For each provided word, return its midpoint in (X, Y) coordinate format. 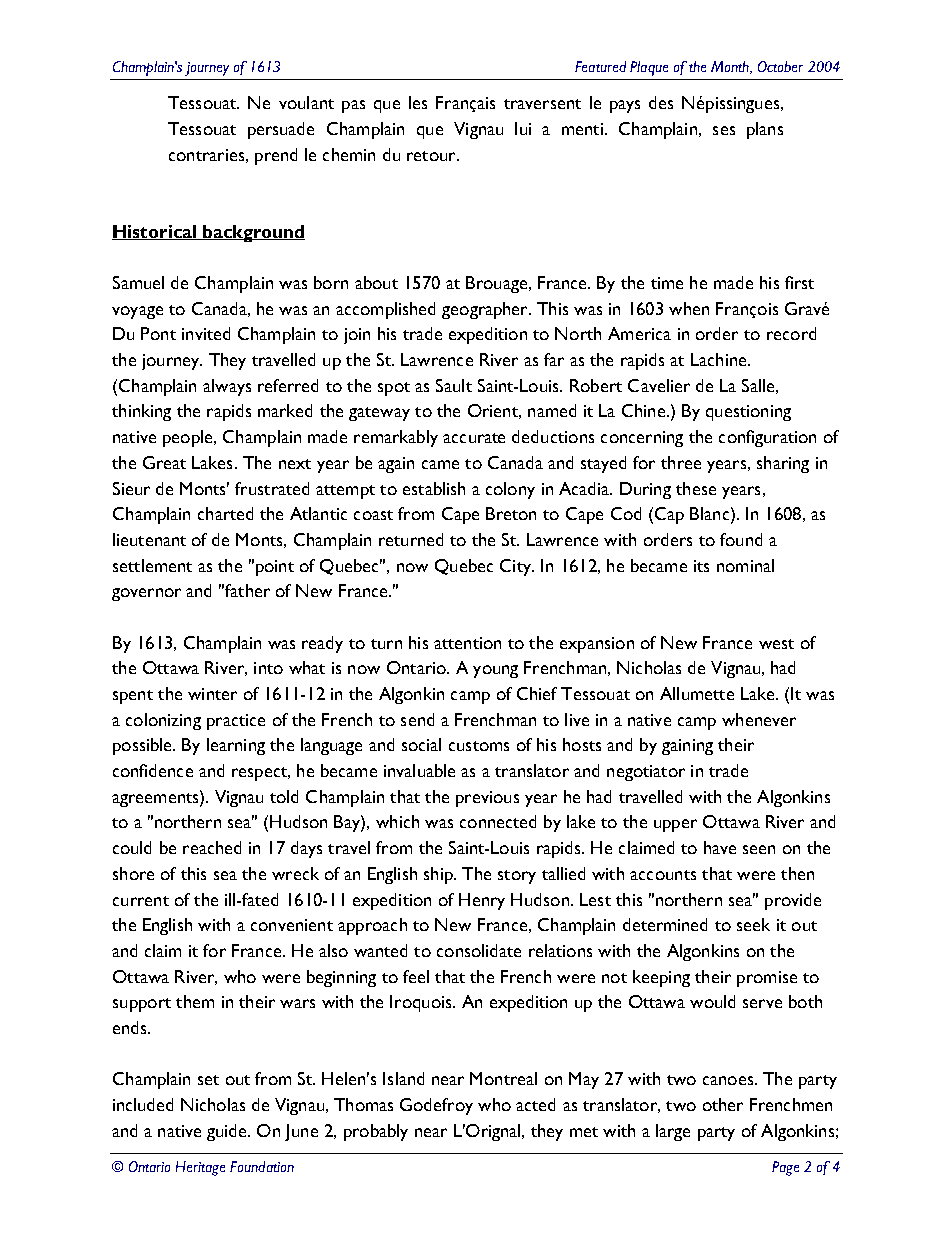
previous (487, 799)
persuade (281, 130)
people (189, 438)
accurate (474, 438)
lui (523, 128)
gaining (687, 747)
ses (724, 130)
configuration (767, 438)
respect (260, 774)
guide (228, 1132)
